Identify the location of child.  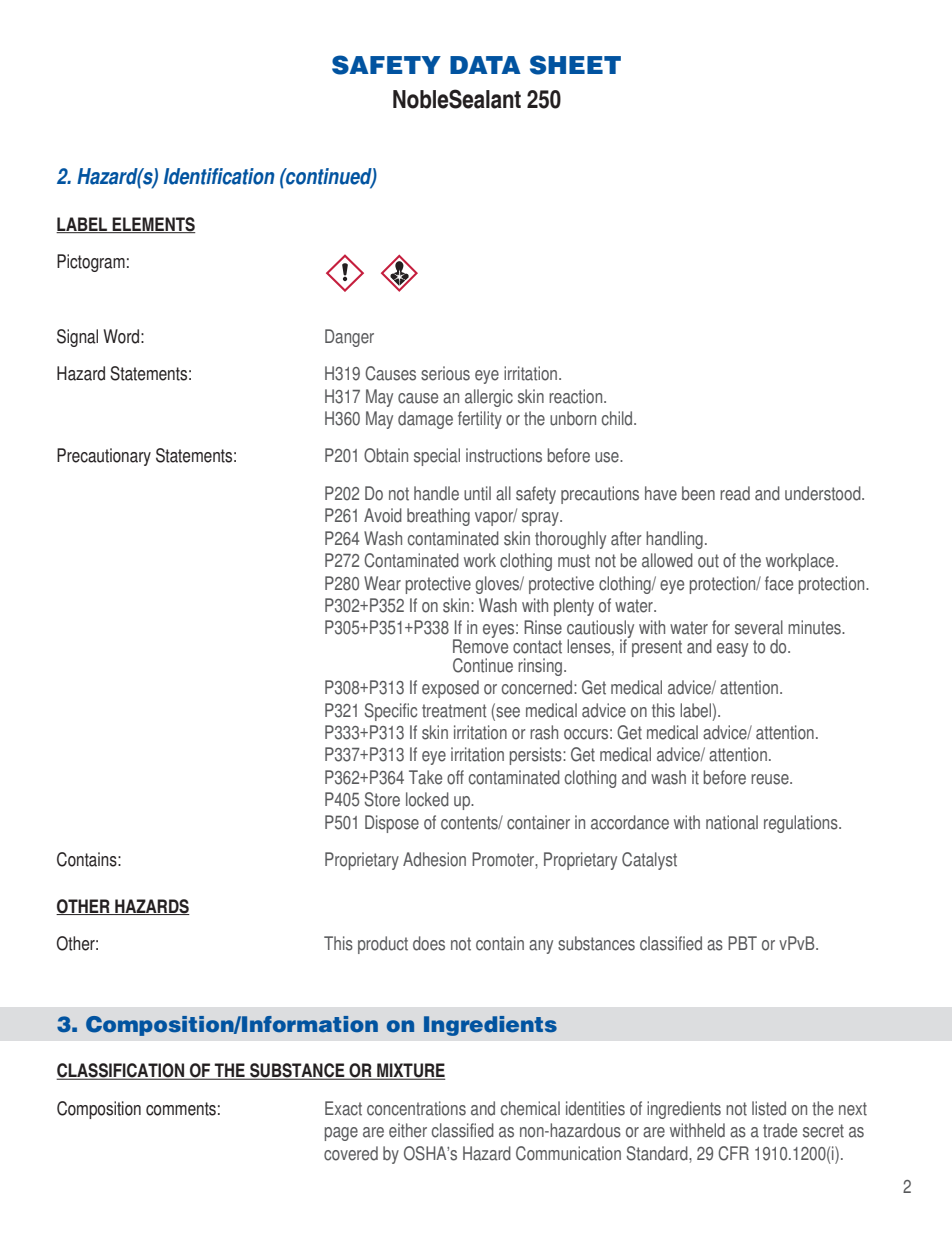
(618, 418).
